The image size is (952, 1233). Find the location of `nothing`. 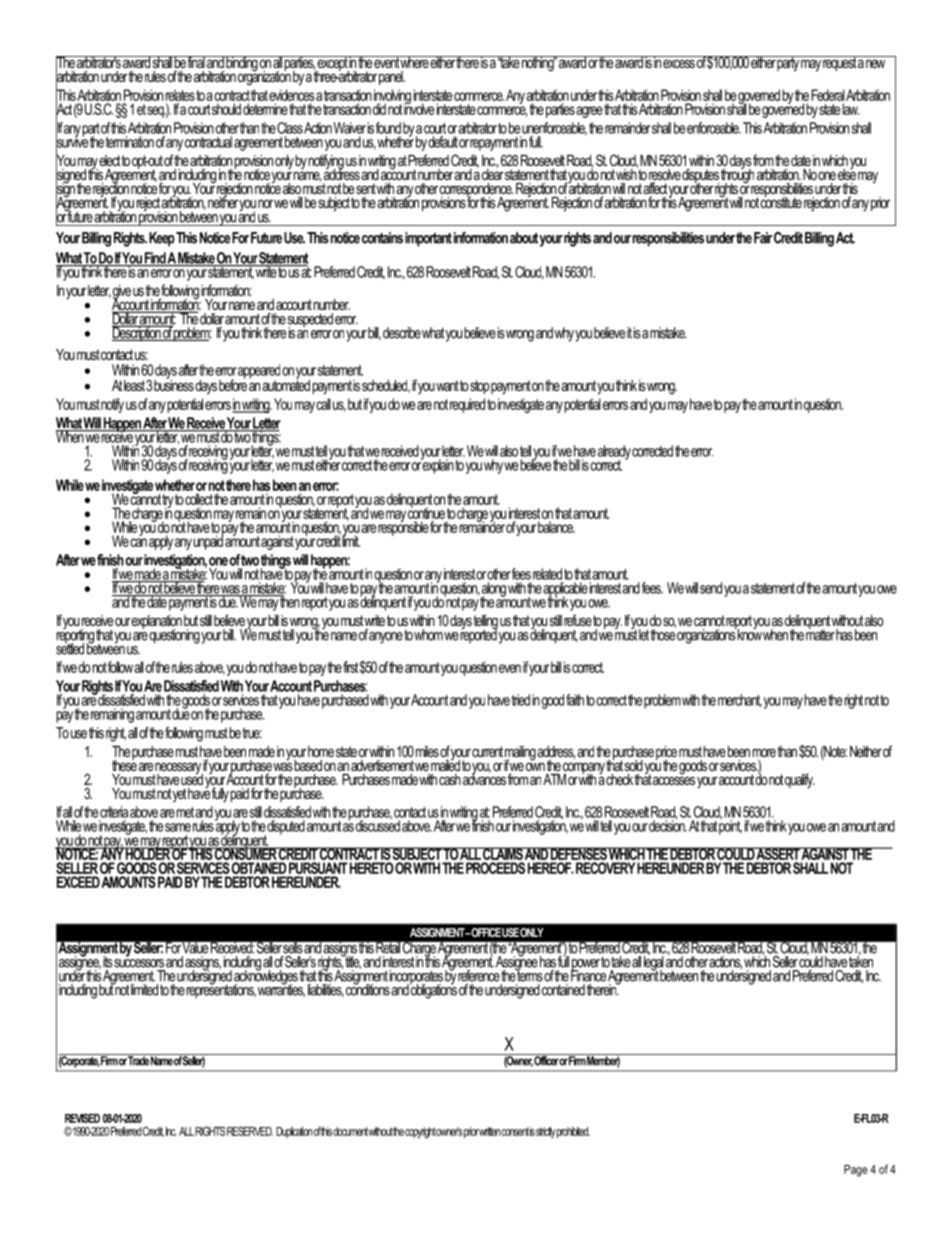

nothing is located at coordinates (538, 64).
